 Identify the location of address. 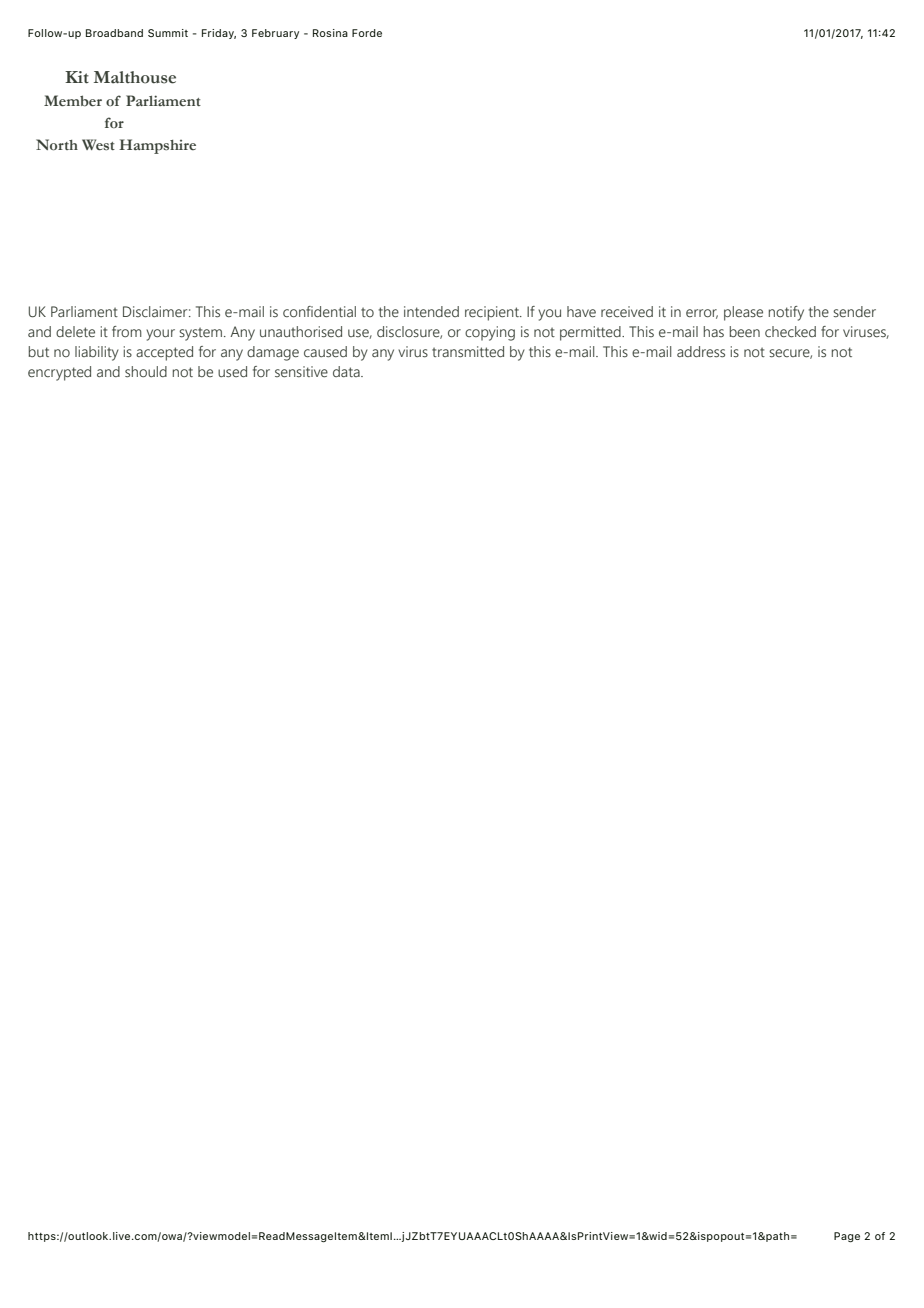
(701, 352).
